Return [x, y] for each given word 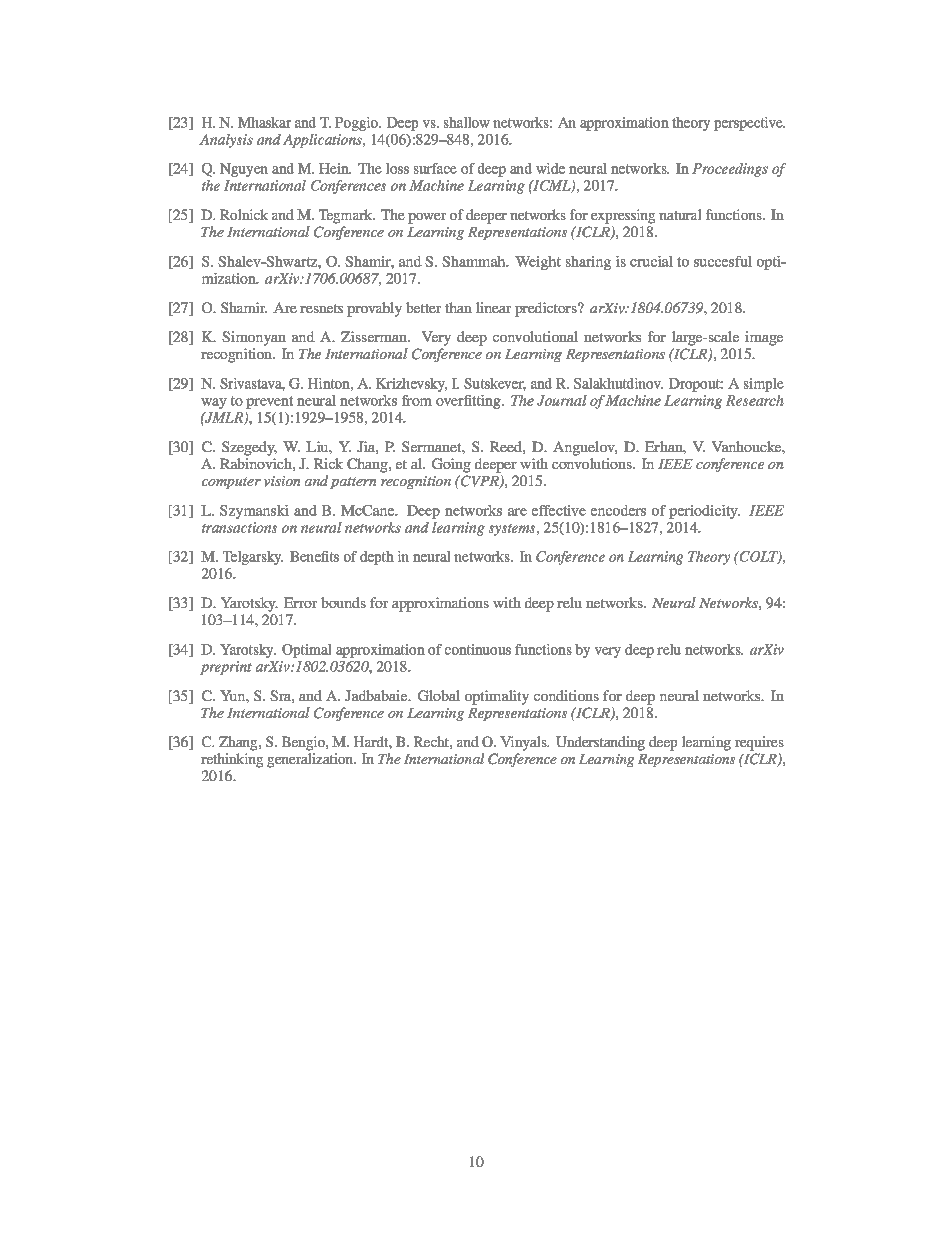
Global [439, 695]
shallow [467, 122]
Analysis [226, 141]
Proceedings [730, 170]
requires [759, 743]
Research [755, 400]
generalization [311, 760]
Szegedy [249, 448]
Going [451, 465]
